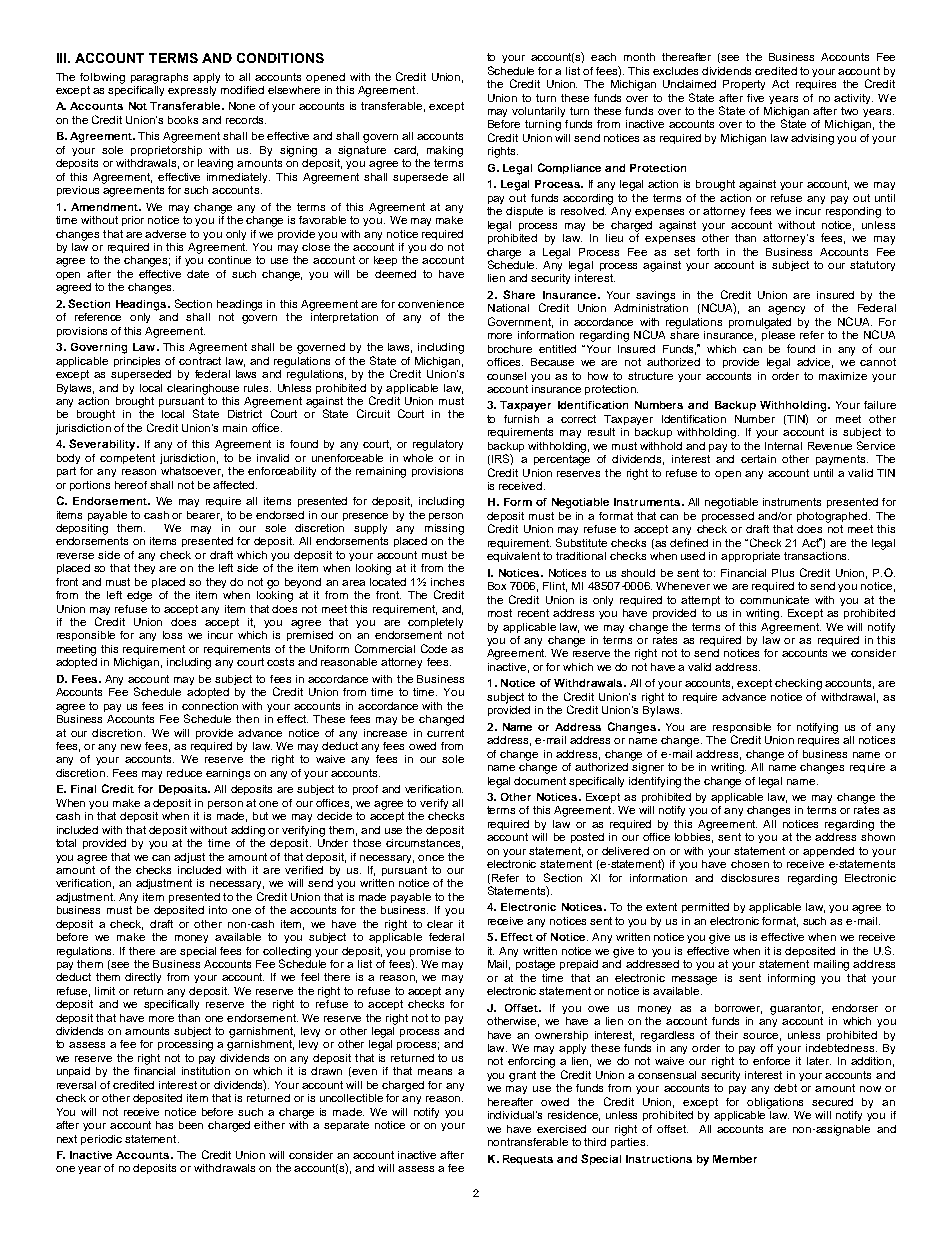 The image size is (952, 1233). What do you see at coordinates (159, 78) in the page?
I see `paragraphs` at bounding box center [159, 78].
